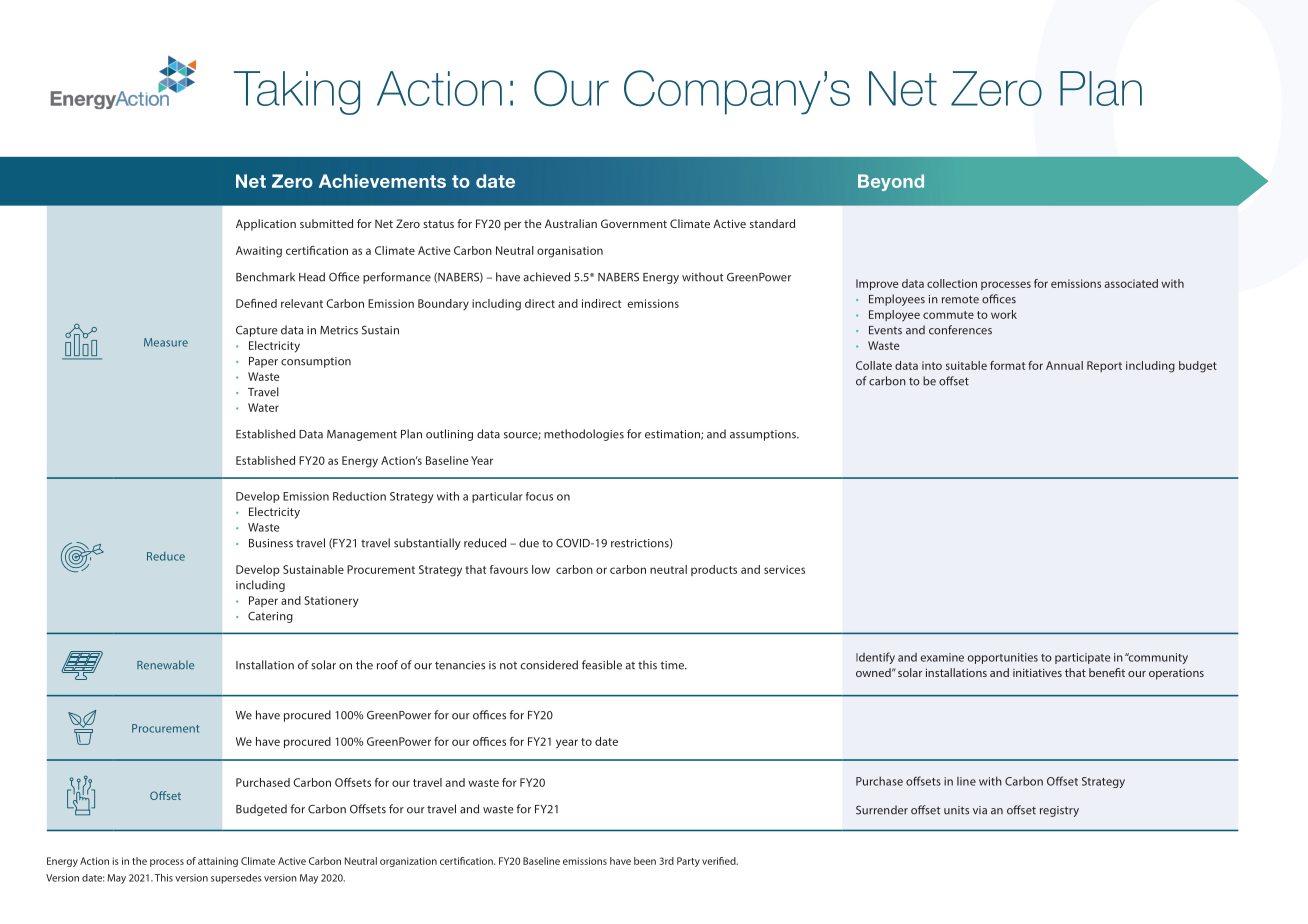  Describe the element at coordinates (688, 862) in the document. I see `Party` at that location.
